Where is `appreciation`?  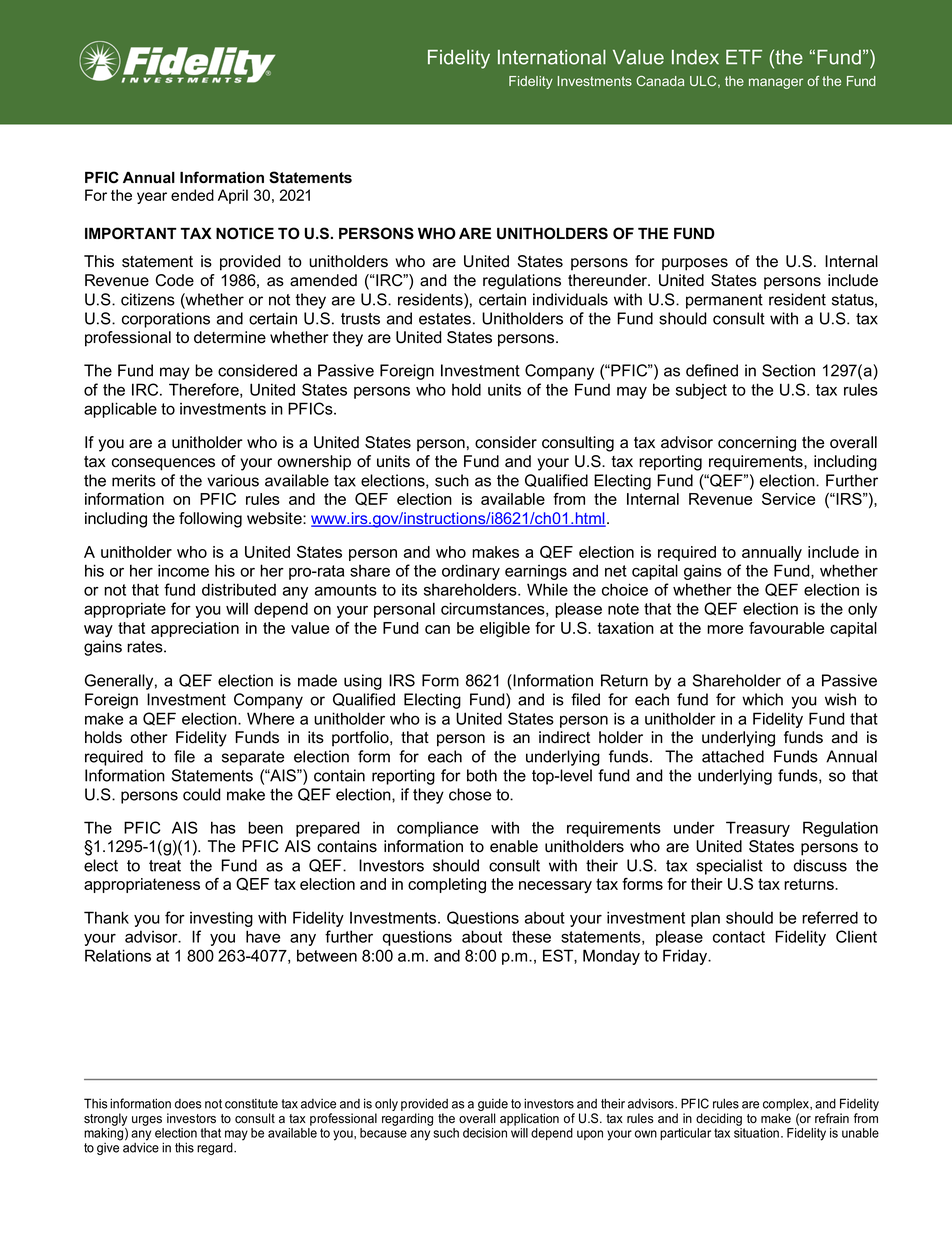
appreciation is located at coordinates (195, 629).
